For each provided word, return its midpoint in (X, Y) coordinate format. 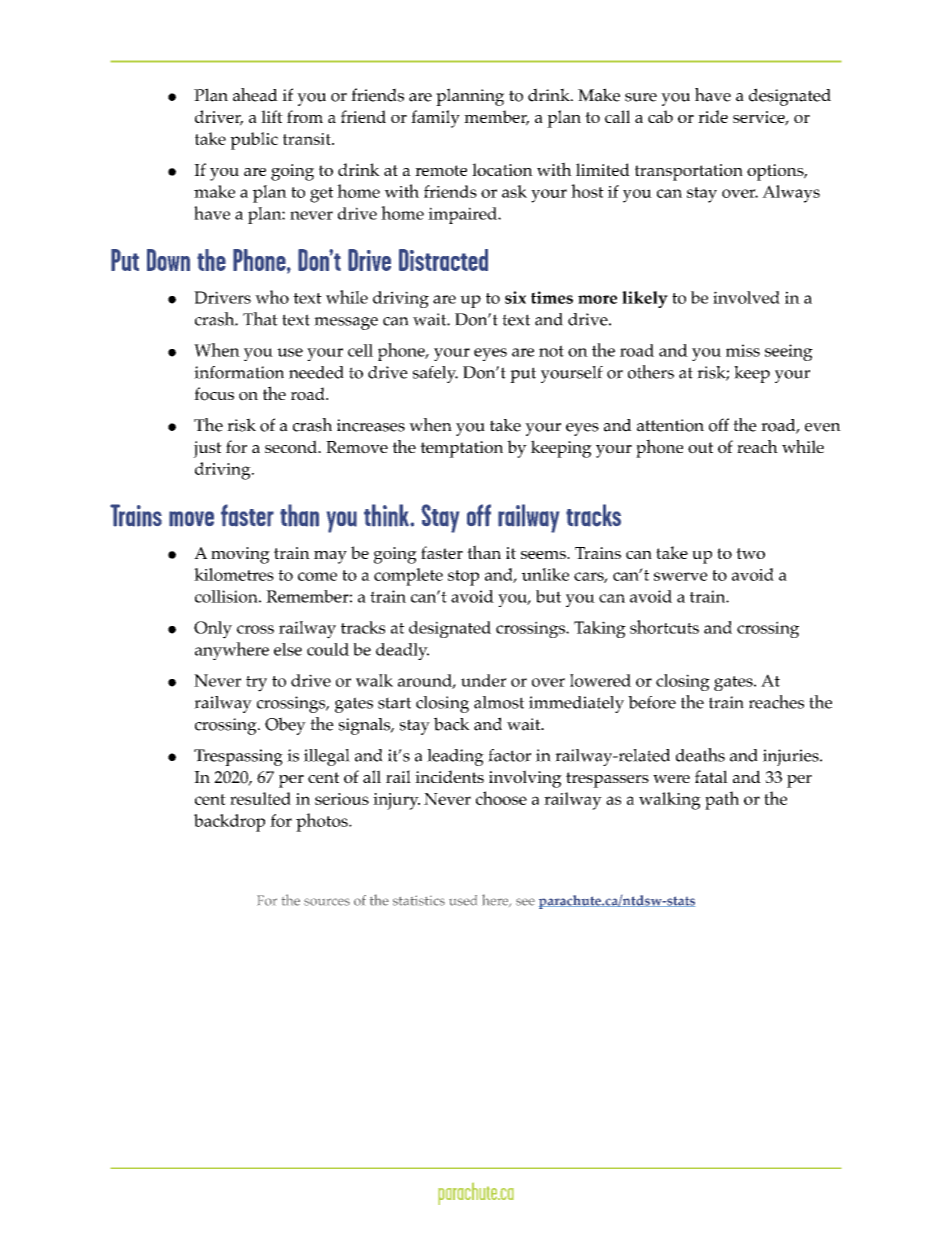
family (435, 119)
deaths (700, 755)
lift (272, 116)
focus (214, 394)
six (515, 297)
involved (746, 297)
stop (463, 578)
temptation (461, 449)
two (750, 553)
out (700, 448)
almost (499, 702)
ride (713, 116)
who (272, 297)
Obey (285, 726)
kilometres (234, 574)
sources (327, 902)
